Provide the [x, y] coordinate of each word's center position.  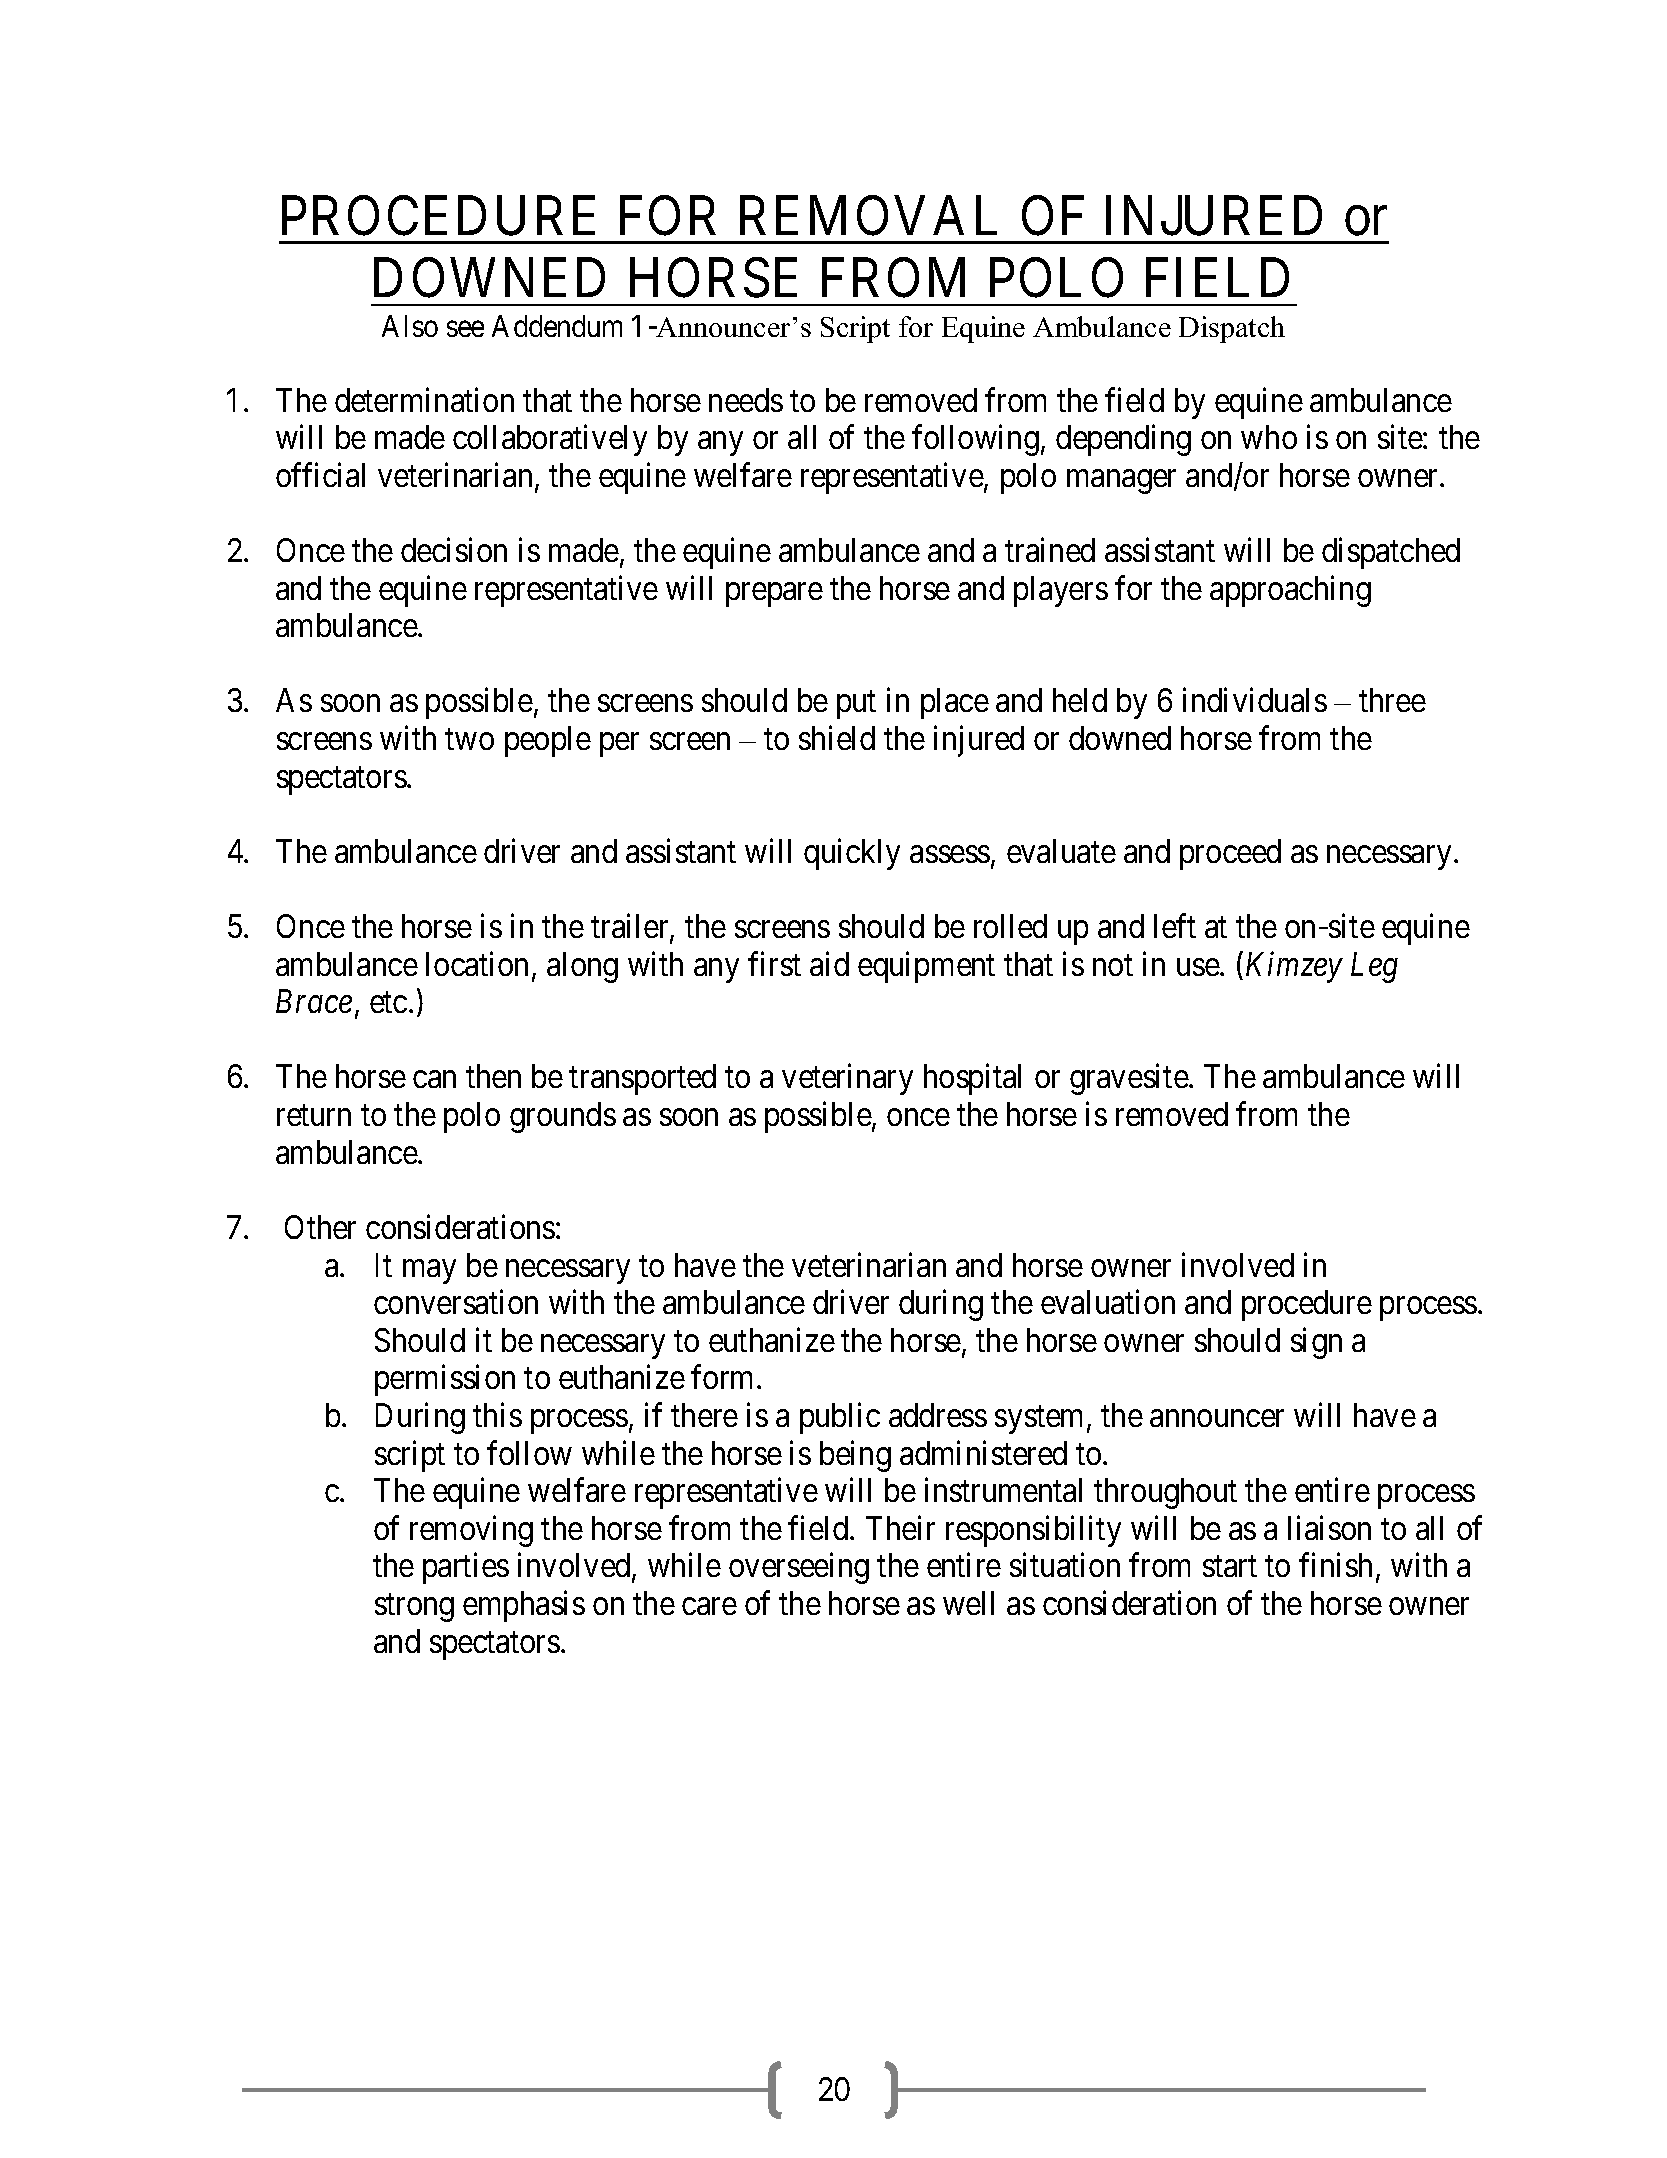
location [477, 963]
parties [466, 1568]
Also [410, 326]
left [1175, 926]
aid [829, 963]
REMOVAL [868, 216]
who [1269, 437]
